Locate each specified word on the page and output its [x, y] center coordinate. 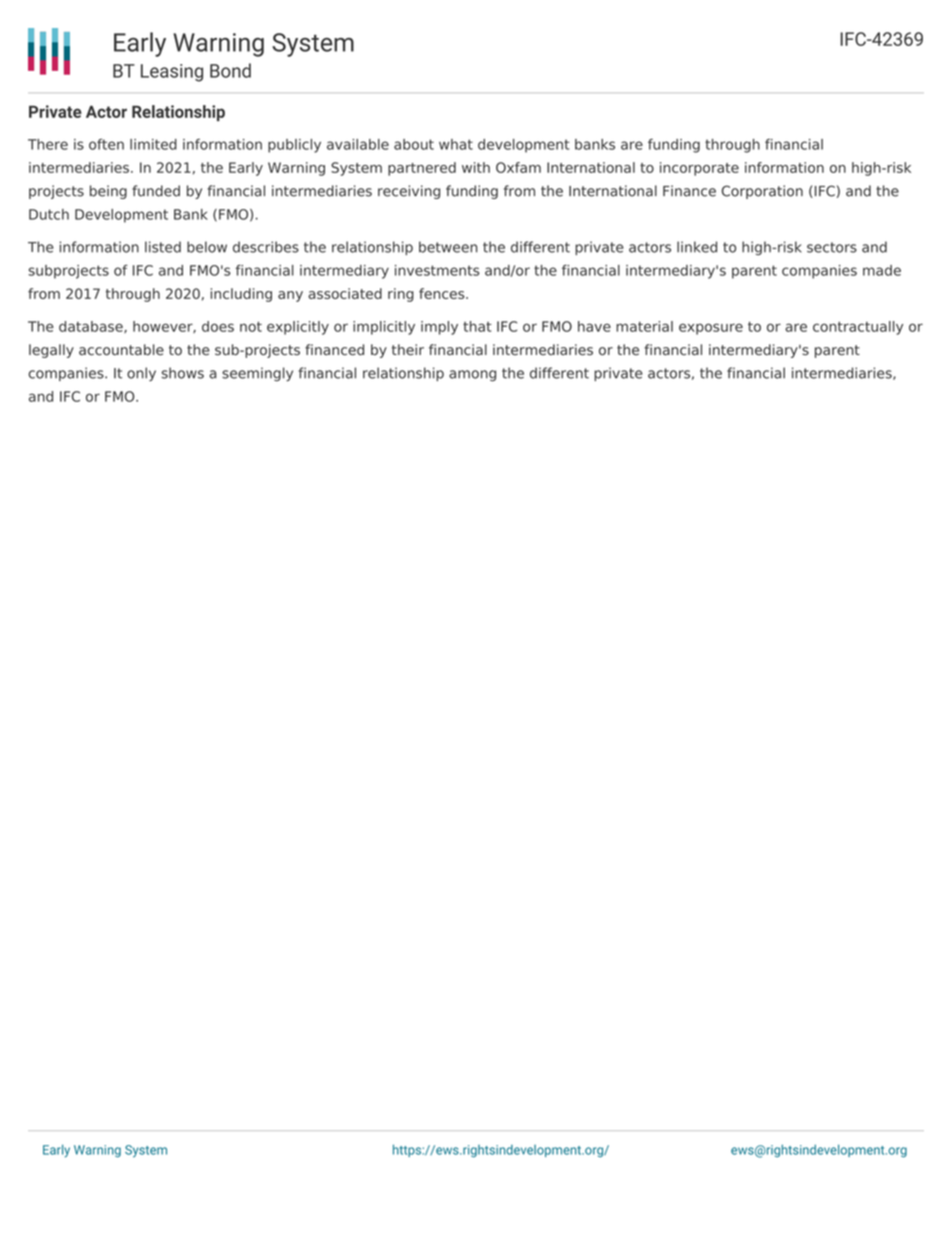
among [472, 375]
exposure [711, 329]
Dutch [49, 214]
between [448, 247]
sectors [832, 247]
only [141, 374]
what [456, 144]
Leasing [172, 73]
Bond [230, 70]
